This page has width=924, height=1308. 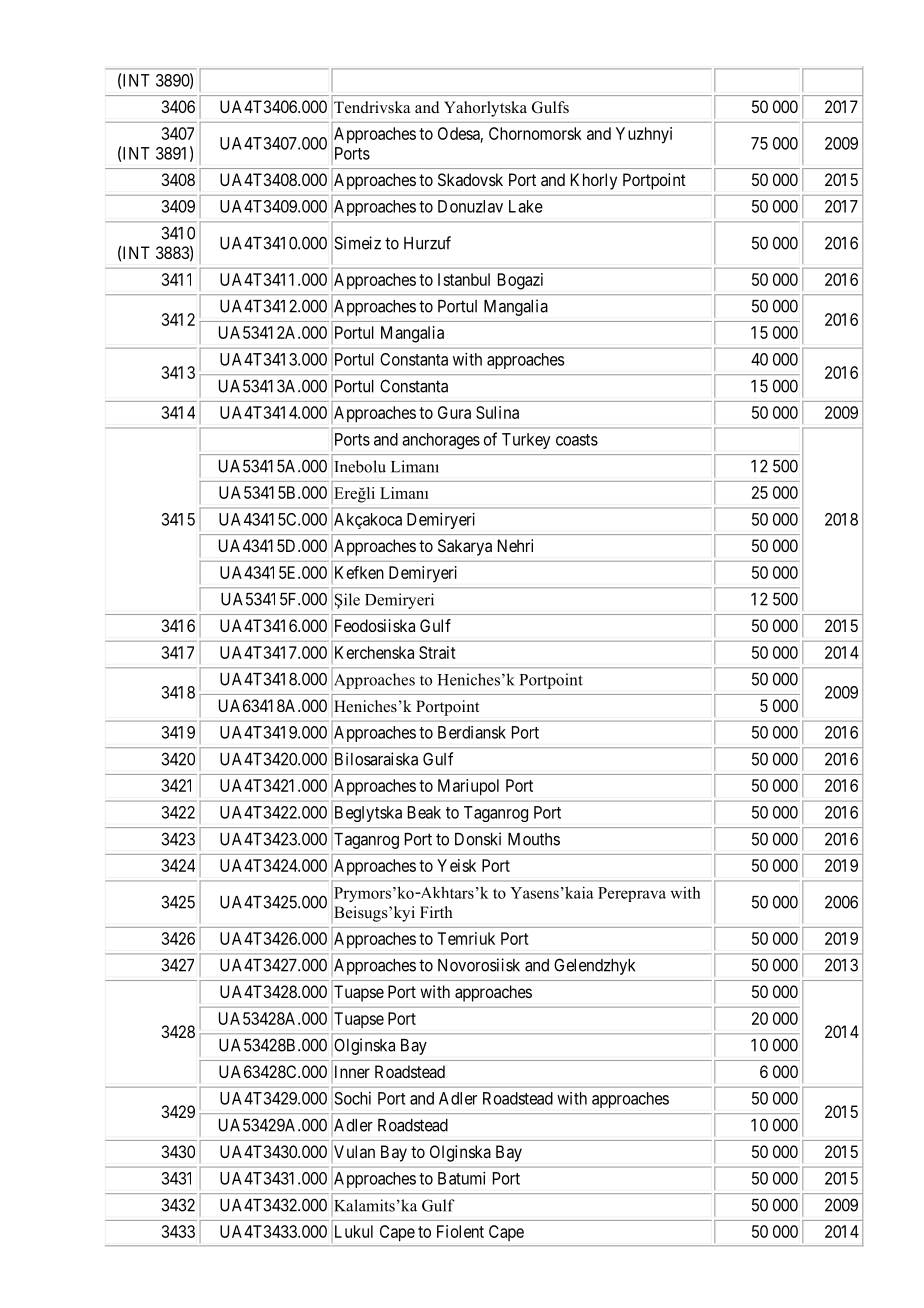 What do you see at coordinates (464, 279) in the page?
I see `Istanbul` at bounding box center [464, 279].
